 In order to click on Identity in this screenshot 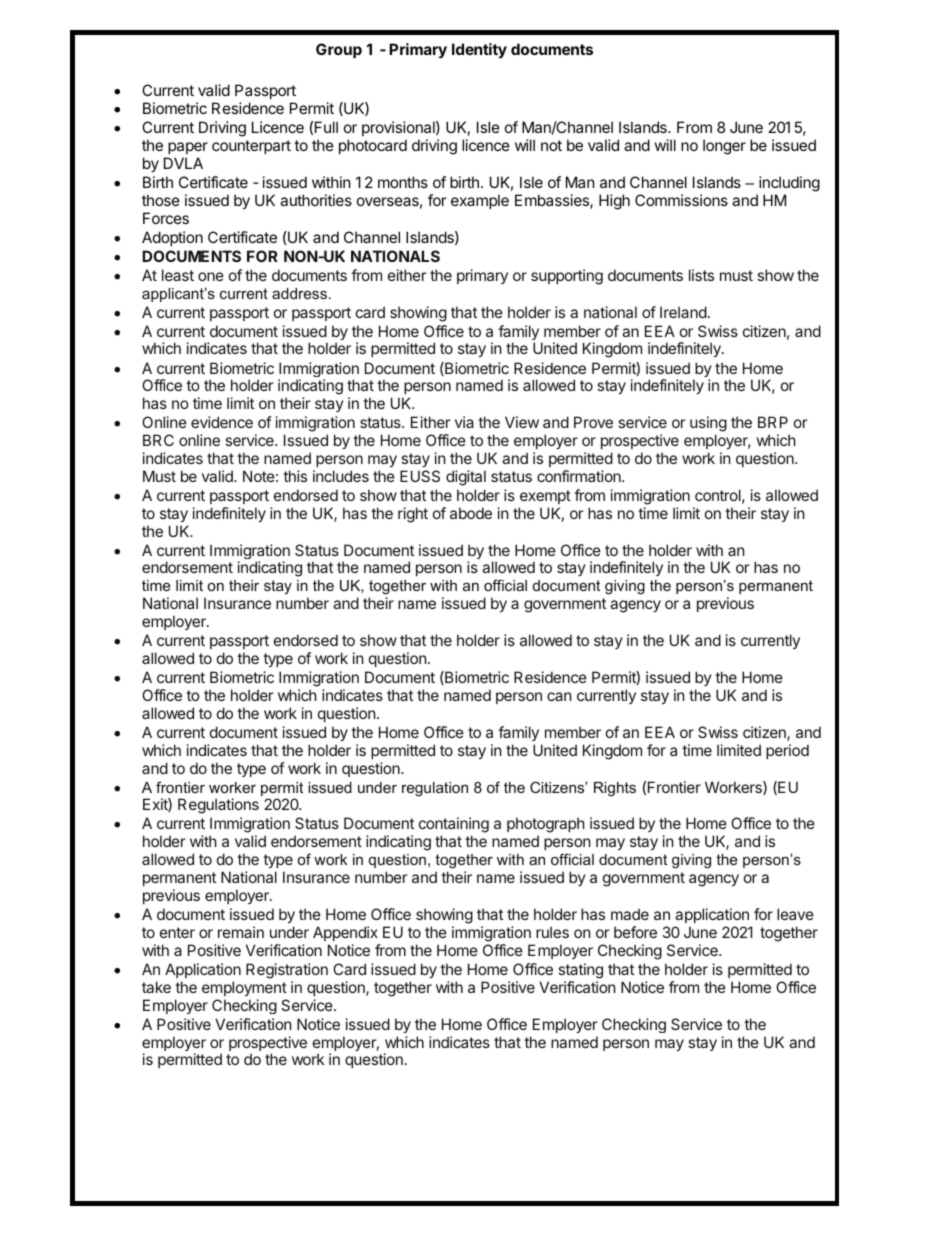, I will do `click(479, 50)`.
